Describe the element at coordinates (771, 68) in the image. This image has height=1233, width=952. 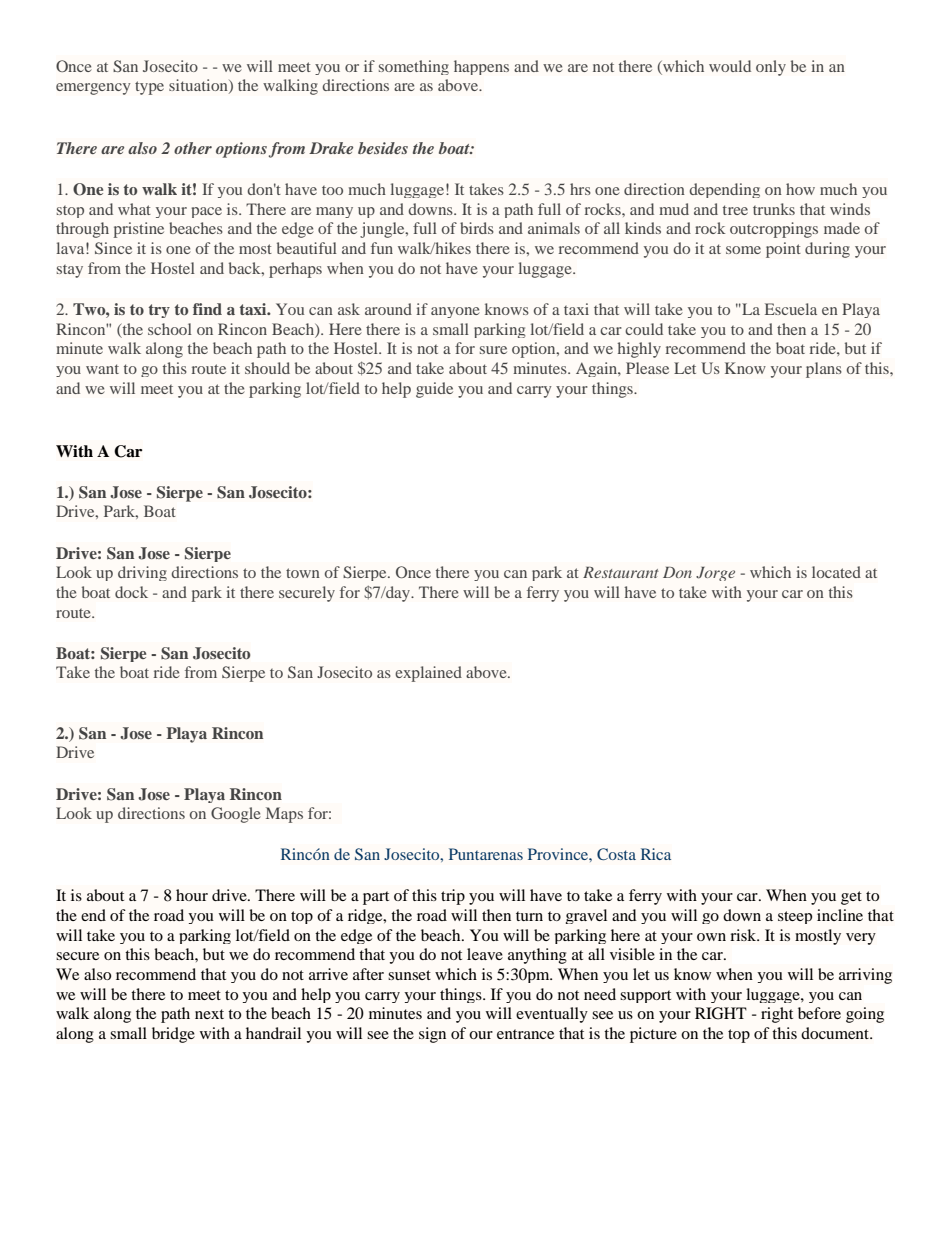
I see `only` at that location.
